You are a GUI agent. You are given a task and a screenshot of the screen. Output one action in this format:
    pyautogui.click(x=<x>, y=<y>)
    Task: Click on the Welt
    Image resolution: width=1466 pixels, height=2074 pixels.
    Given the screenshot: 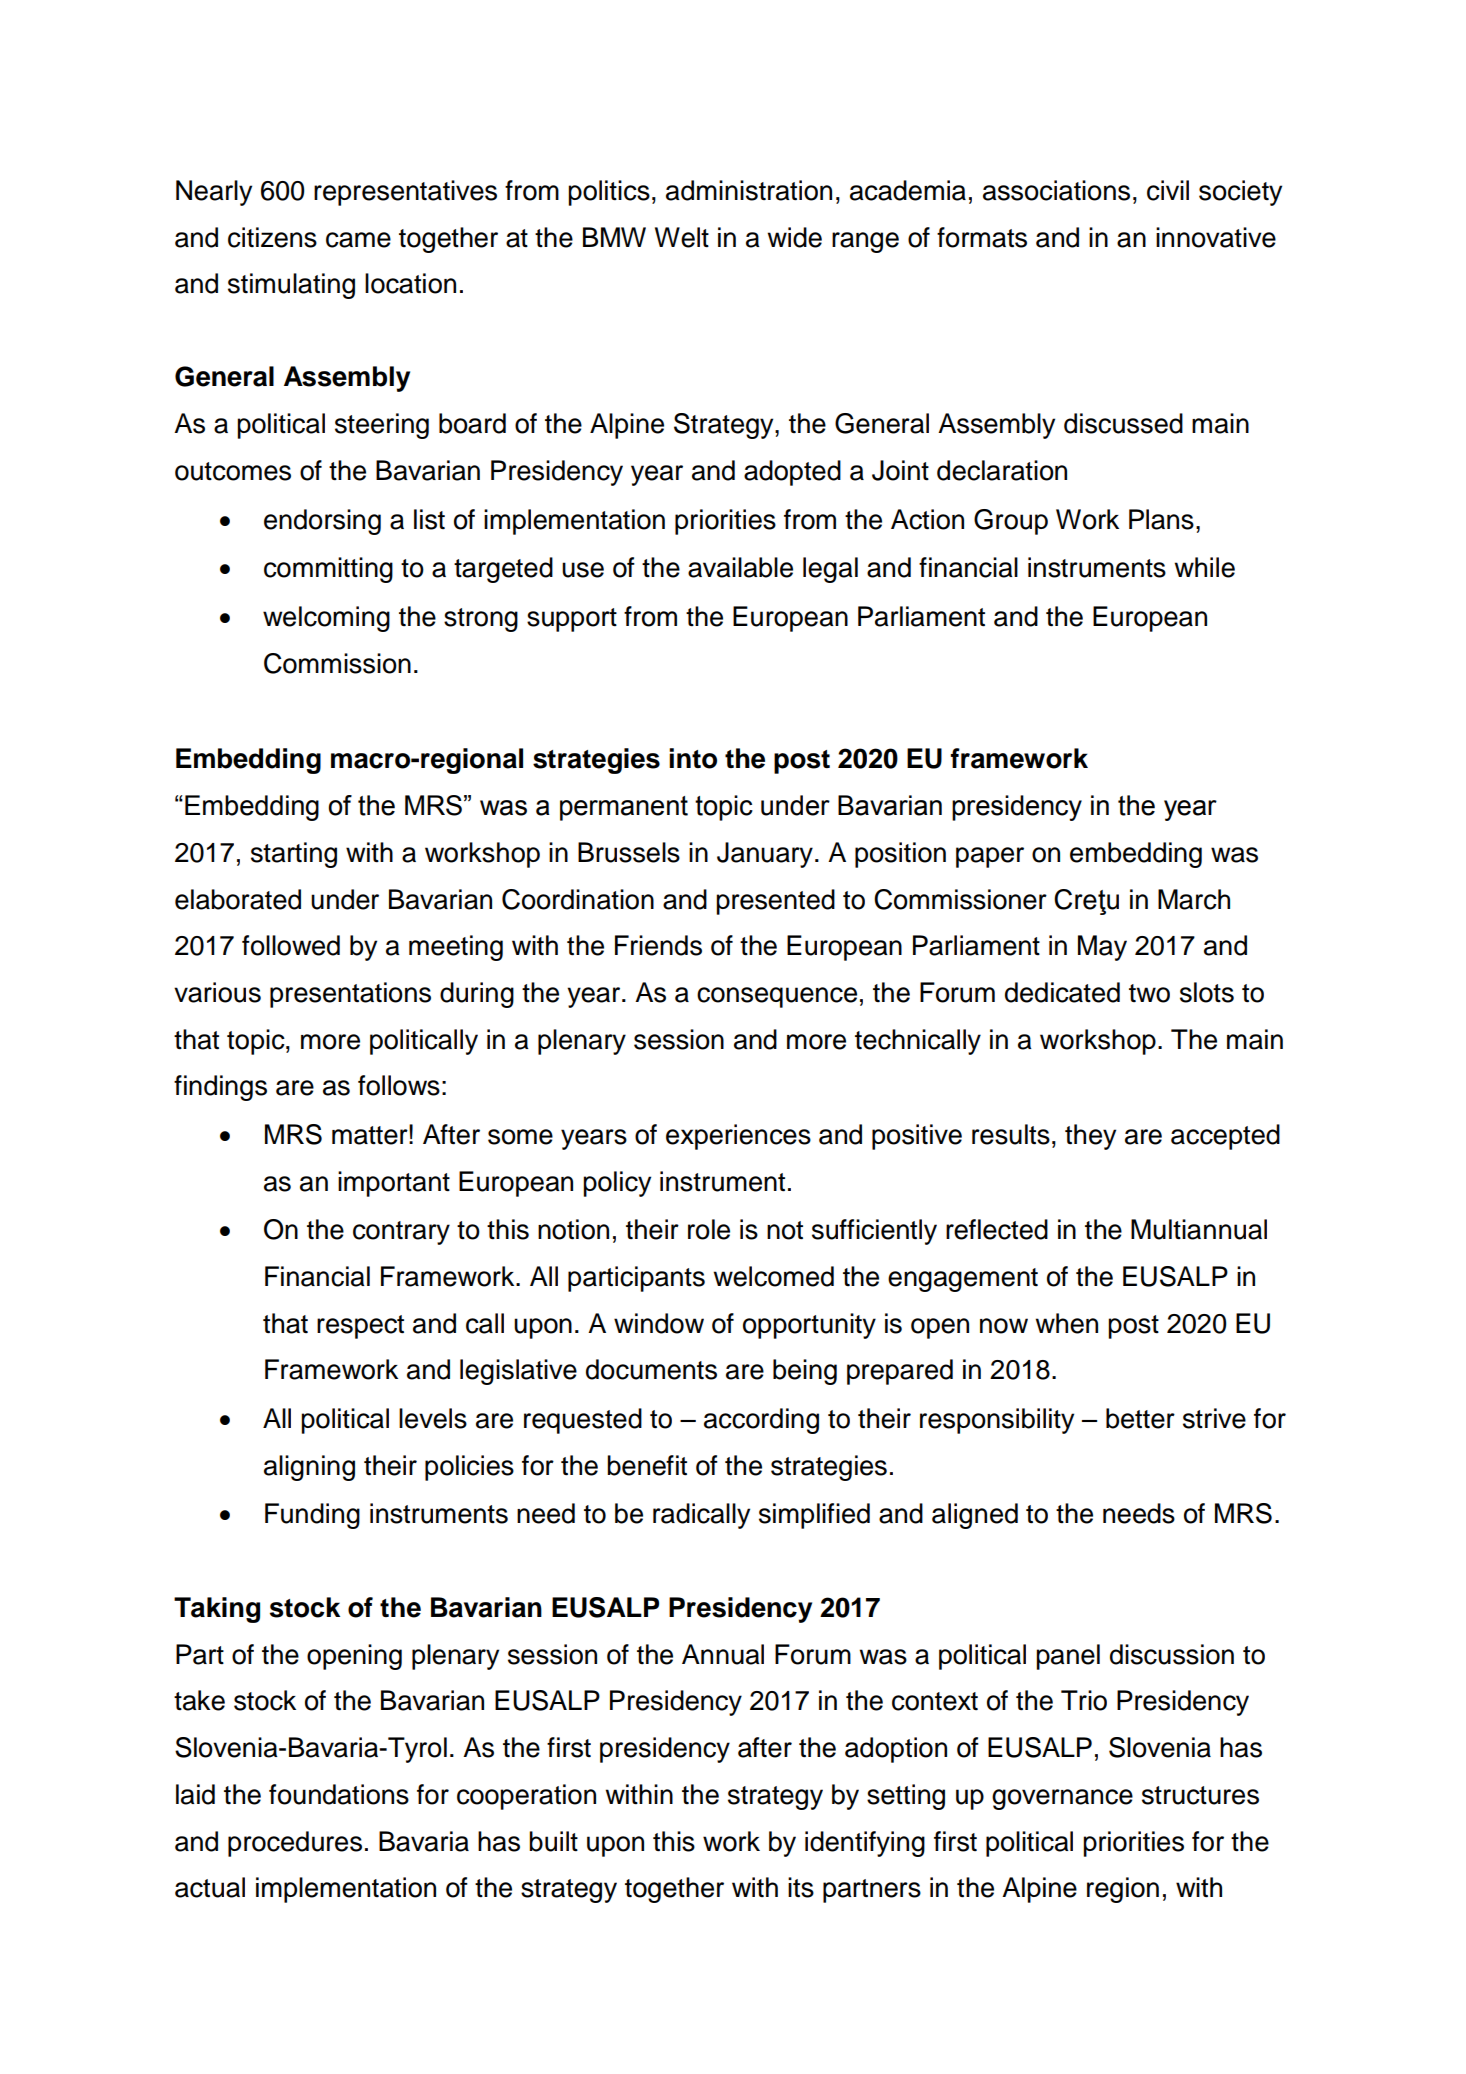 What is the action you would take?
    pyautogui.click(x=682, y=237)
